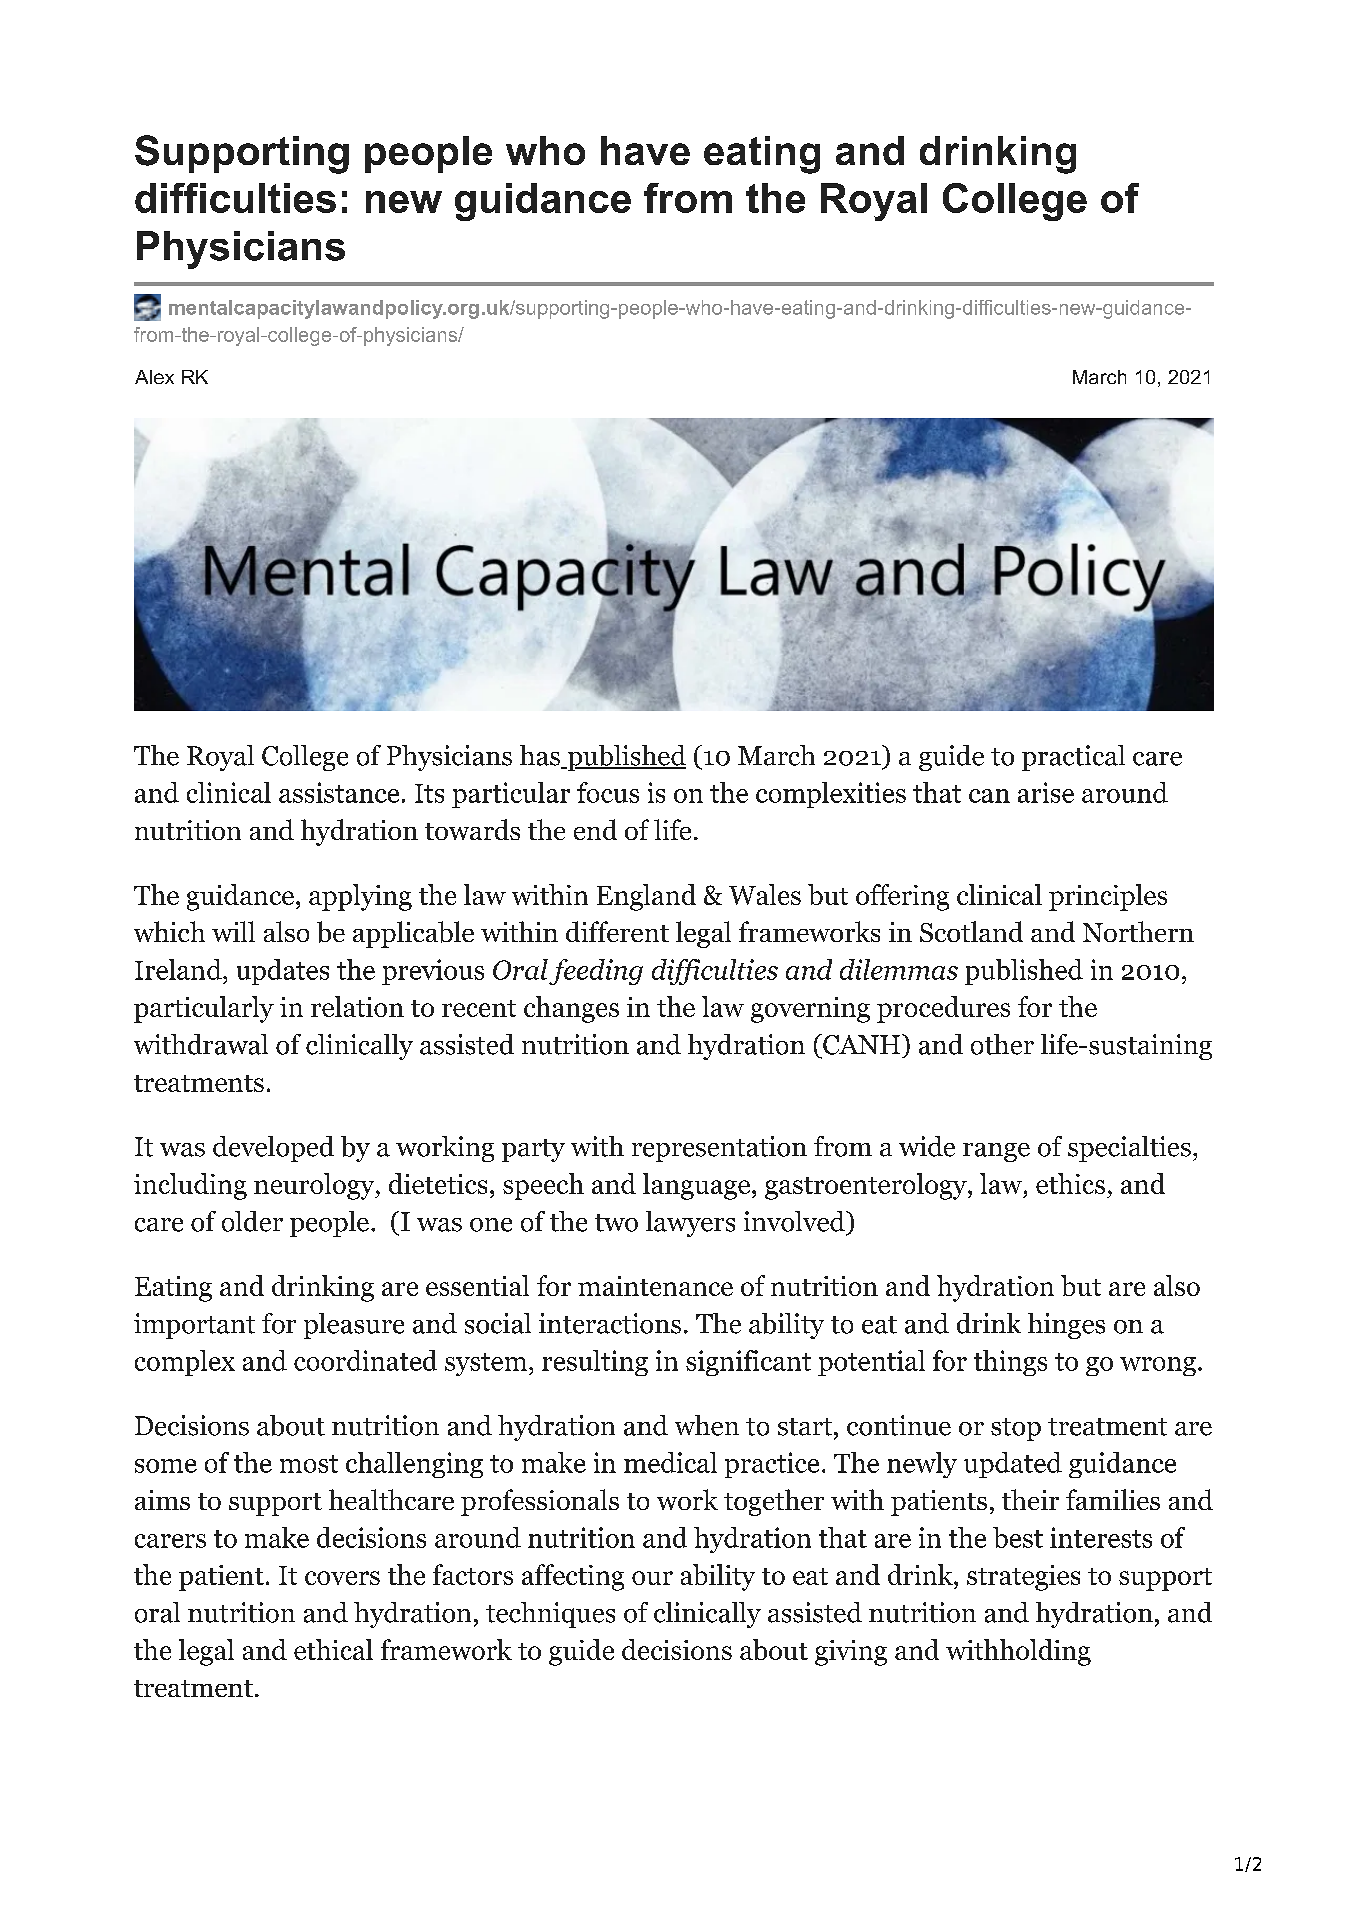 Image resolution: width=1348 pixels, height=1908 pixels. I want to click on other, so click(1002, 1044).
